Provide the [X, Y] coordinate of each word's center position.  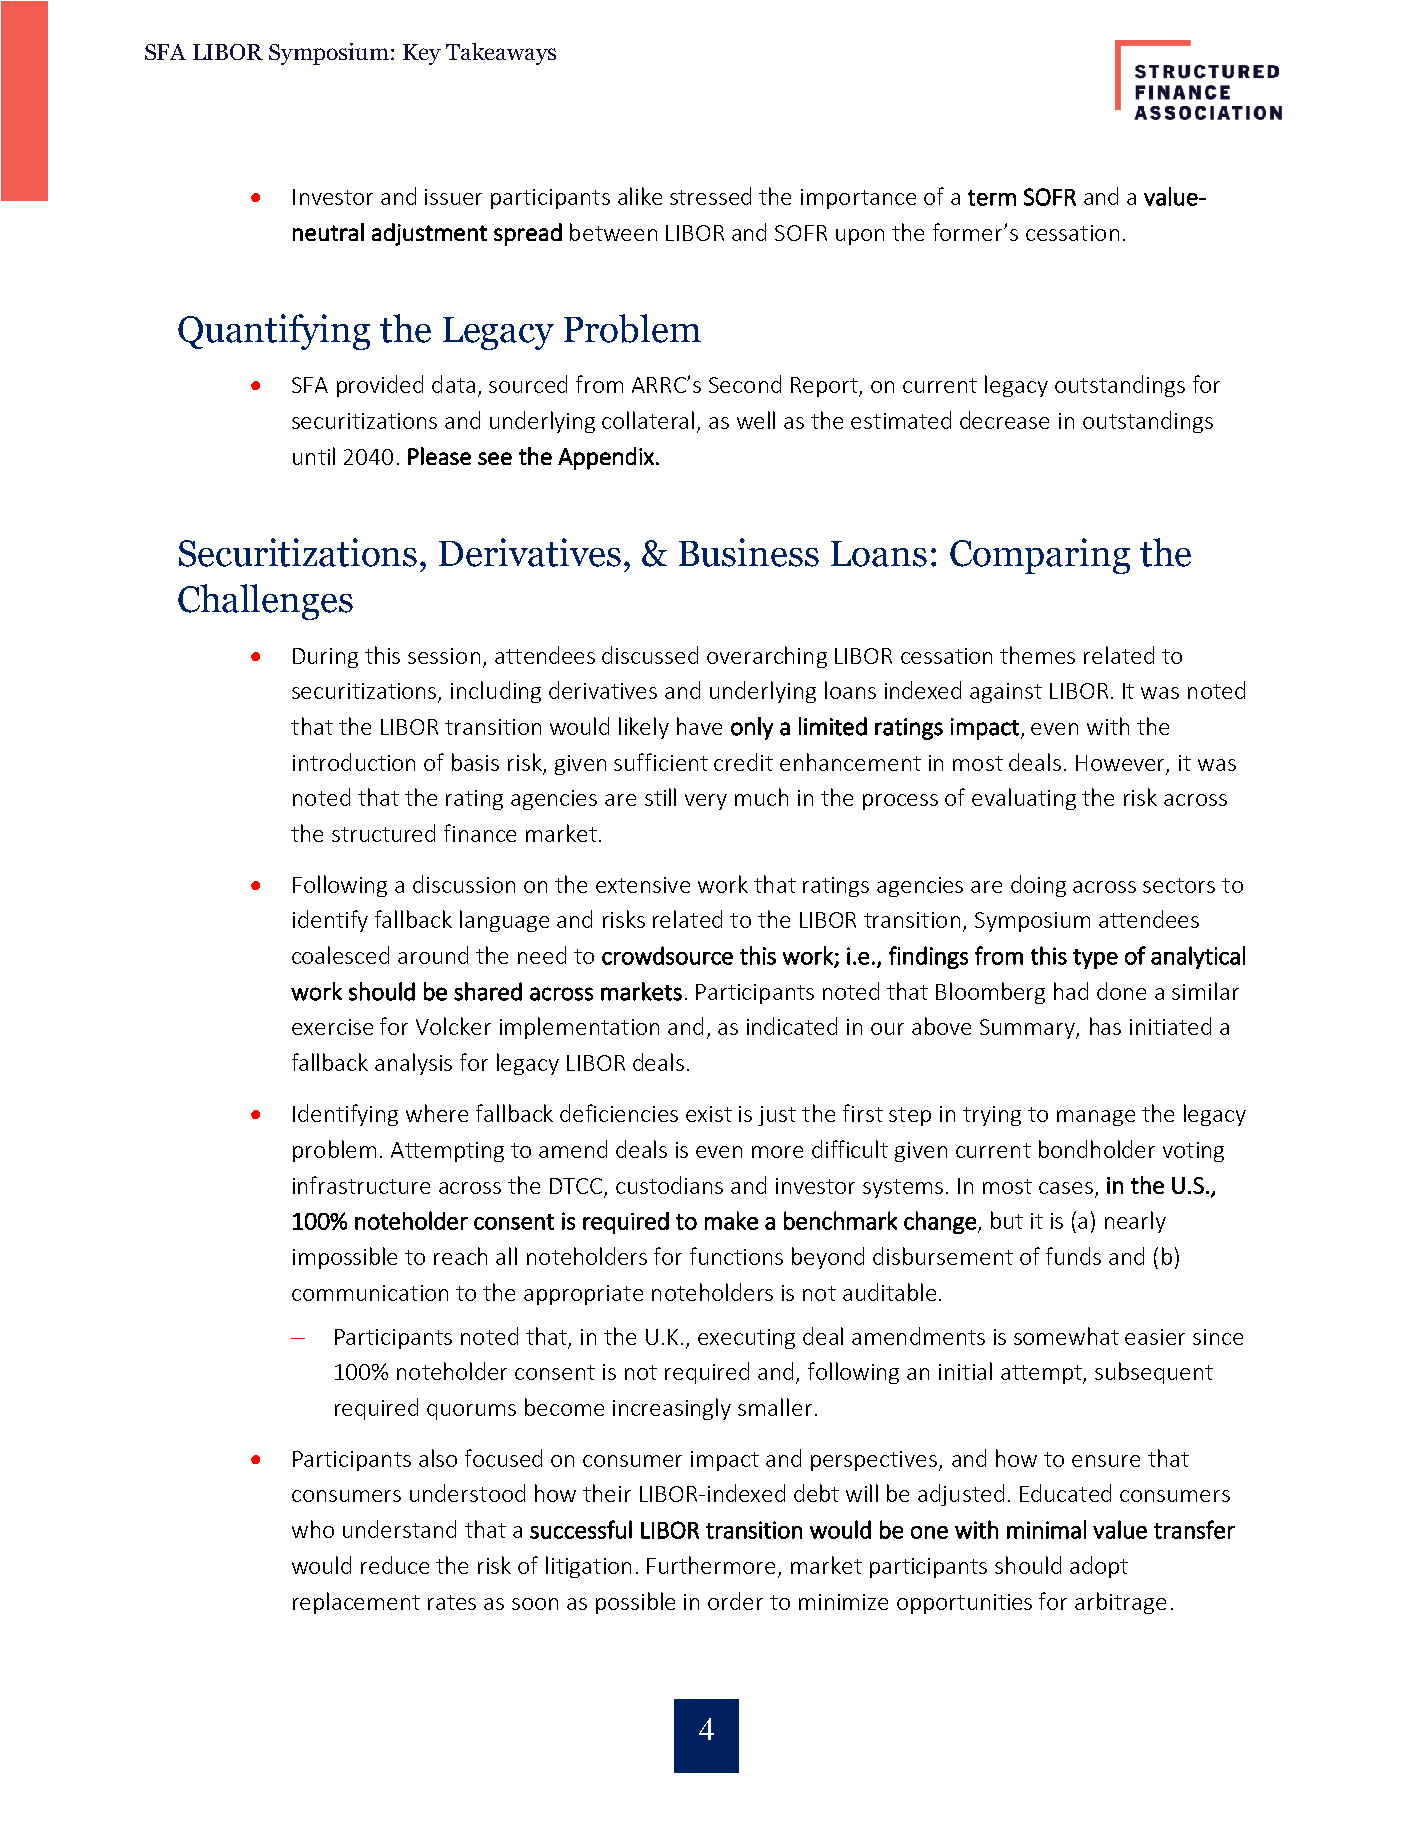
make [731, 1220]
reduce [395, 1565]
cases [1066, 1188]
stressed [710, 196]
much [761, 797]
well [756, 420]
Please [439, 456]
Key [422, 54]
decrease [1004, 420]
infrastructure [361, 1185]
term [992, 198]
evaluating [1024, 799]
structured [383, 833]
